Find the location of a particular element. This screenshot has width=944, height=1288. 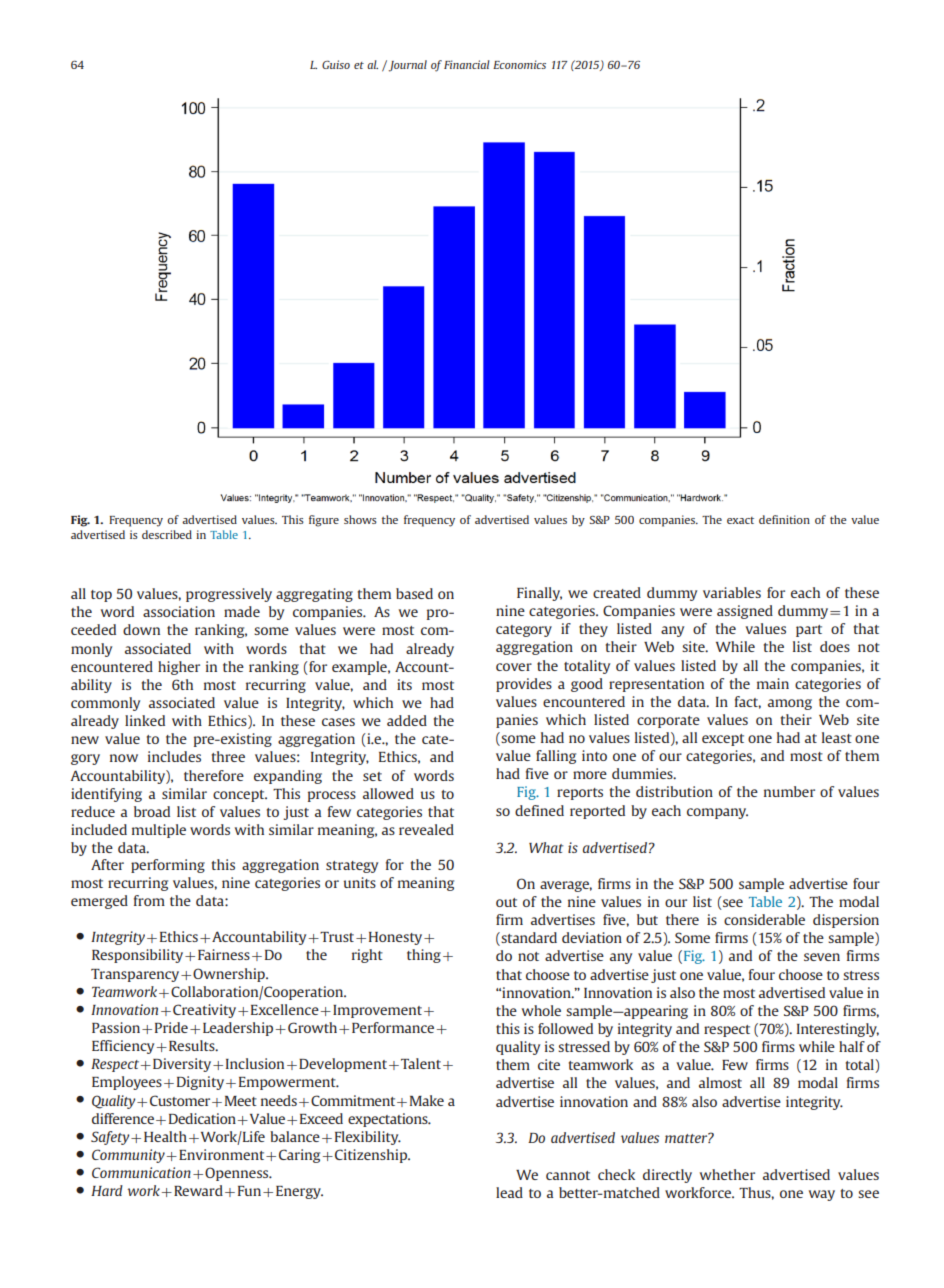

revealed is located at coordinates (426, 829).
